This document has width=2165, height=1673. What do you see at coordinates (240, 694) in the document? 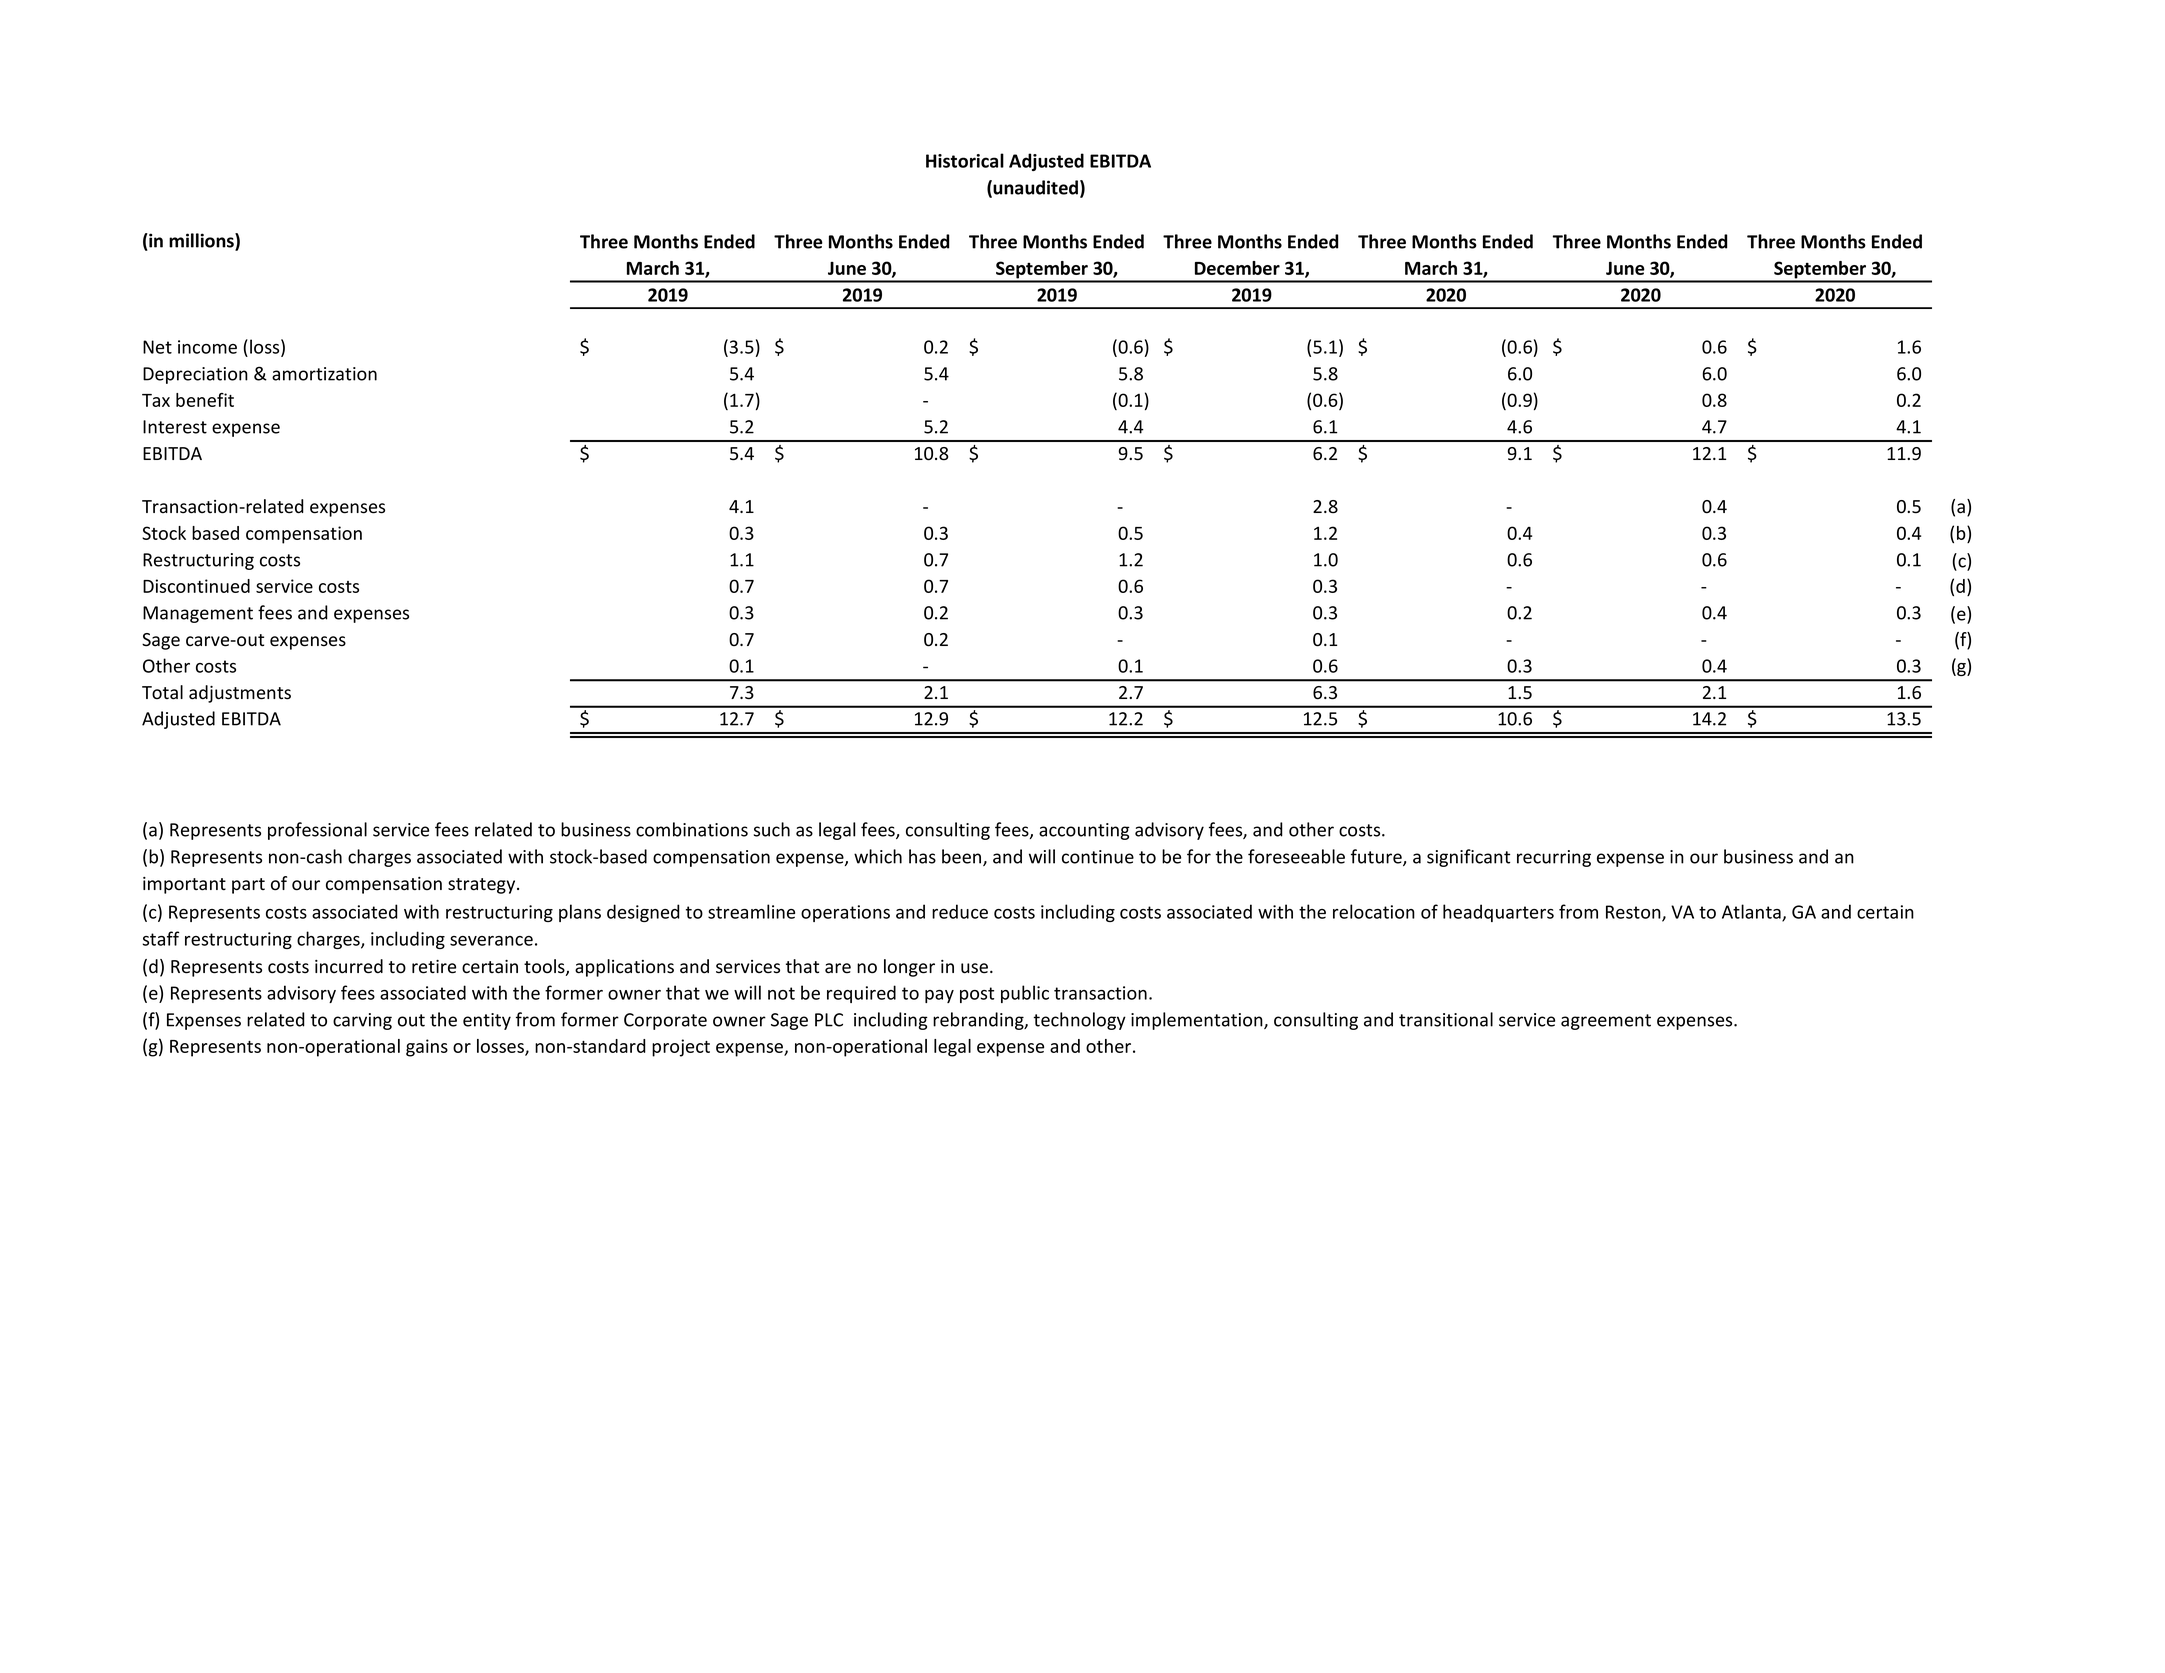
I see `adjustments` at bounding box center [240, 694].
